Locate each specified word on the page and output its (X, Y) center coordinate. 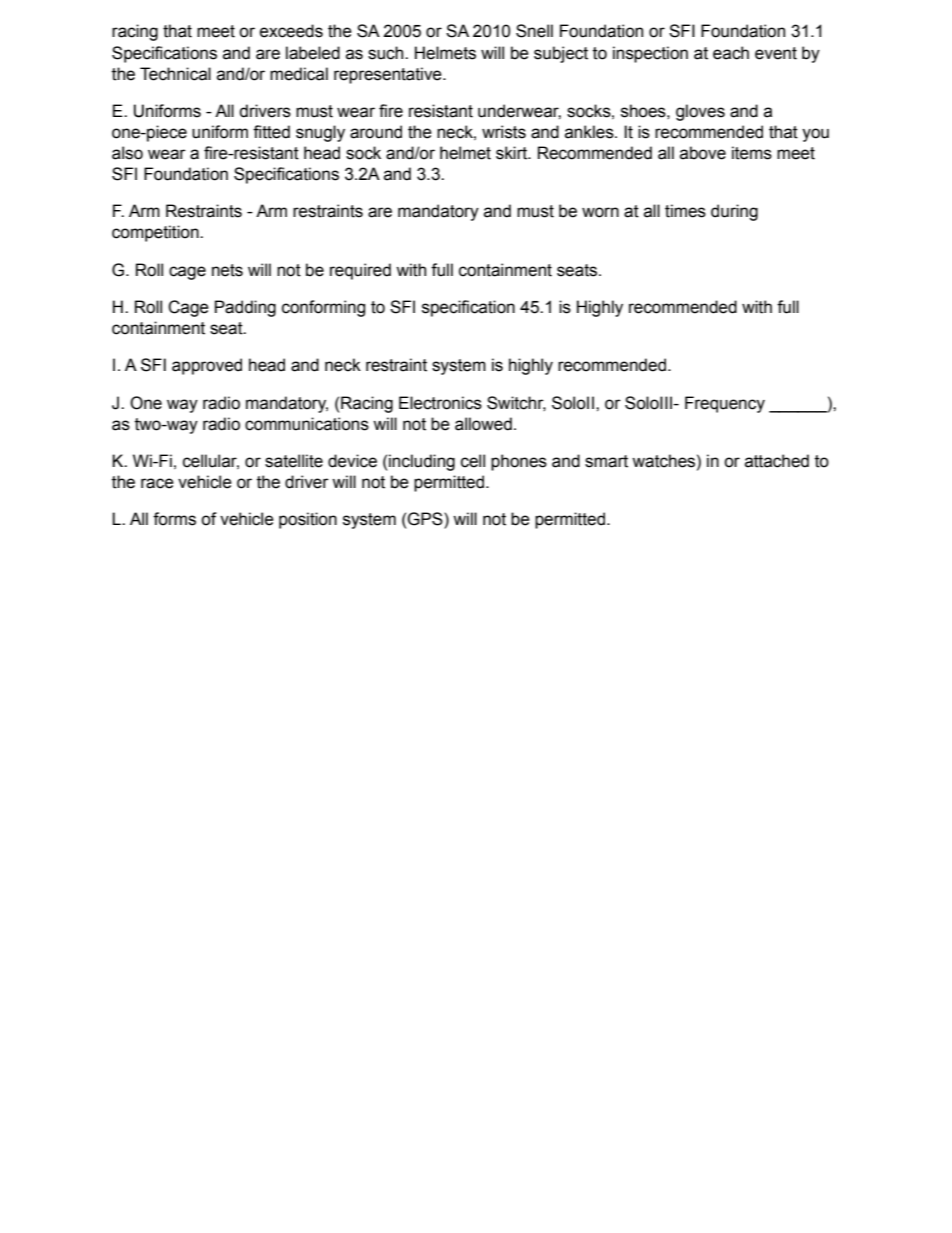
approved (207, 366)
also (127, 153)
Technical (175, 74)
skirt (513, 153)
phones (519, 462)
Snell (534, 31)
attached (777, 461)
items (752, 153)
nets (227, 270)
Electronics (440, 403)
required (360, 271)
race (157, 483)
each (731, 53)
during (734, 212)
